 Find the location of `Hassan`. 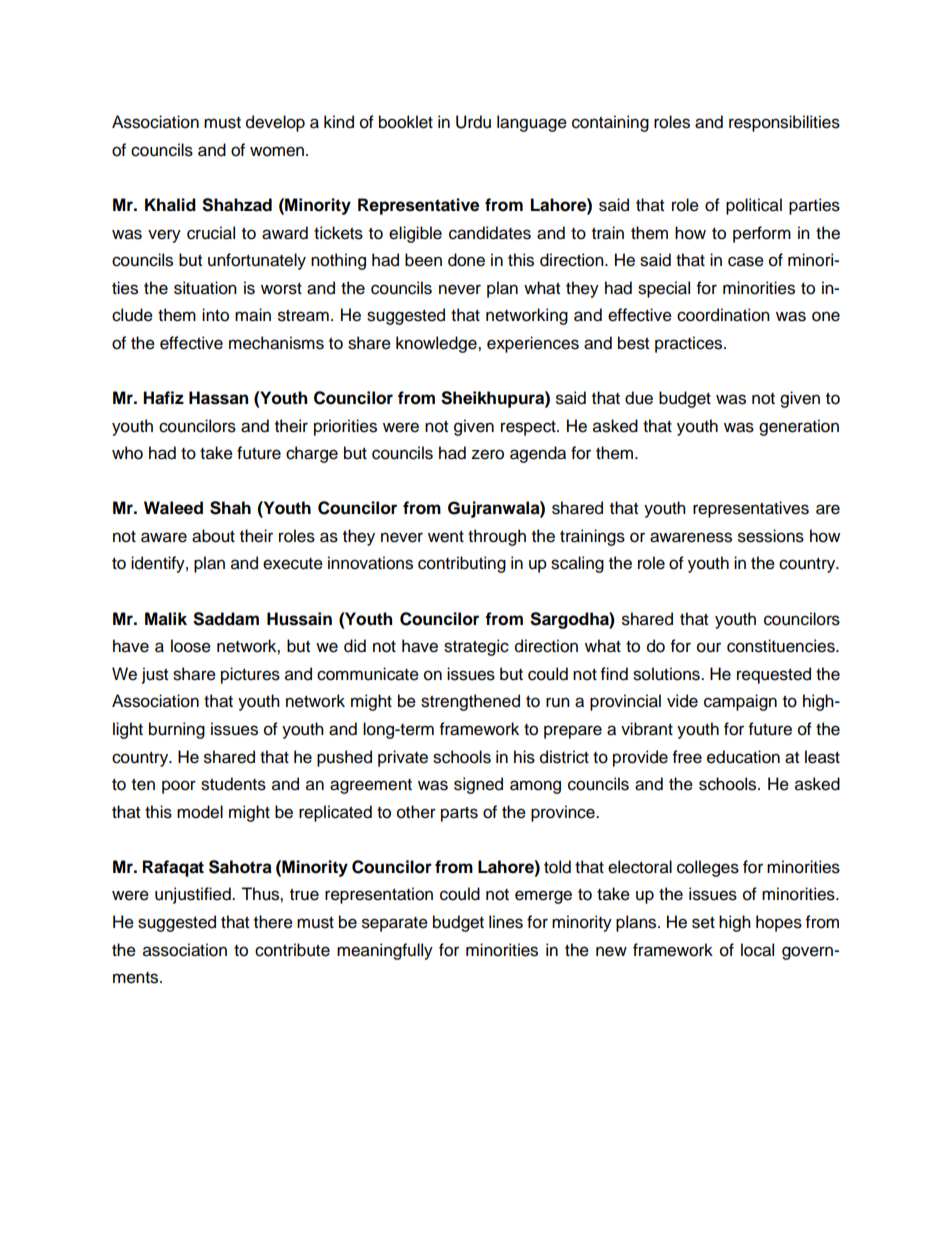

Hassan is located at coordinates (218, 398).
